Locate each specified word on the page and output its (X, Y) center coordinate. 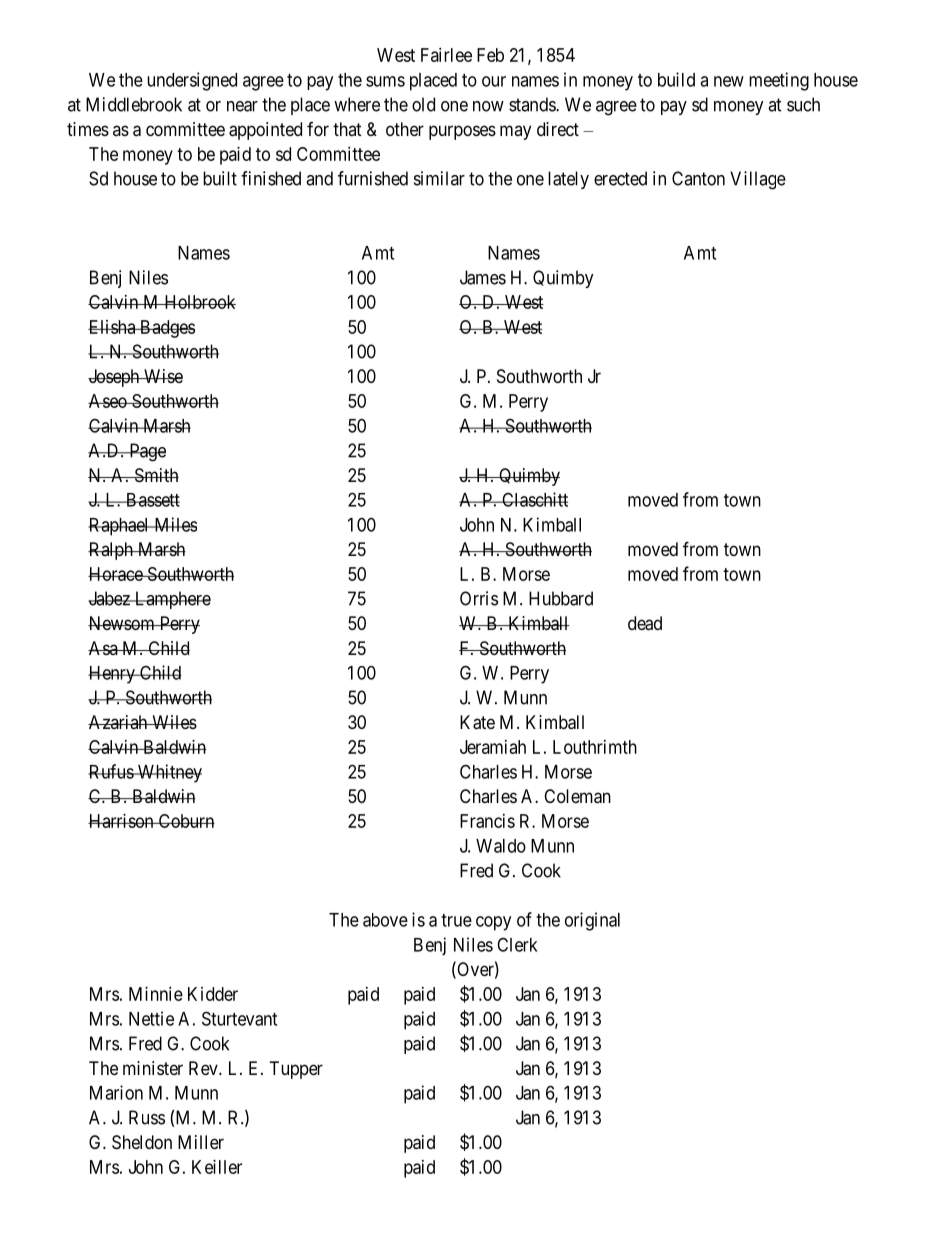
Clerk (517, 944)
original (592, 921)
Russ (147, 1117)
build (676, 79)
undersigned (192, 81)
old (423, 104)
